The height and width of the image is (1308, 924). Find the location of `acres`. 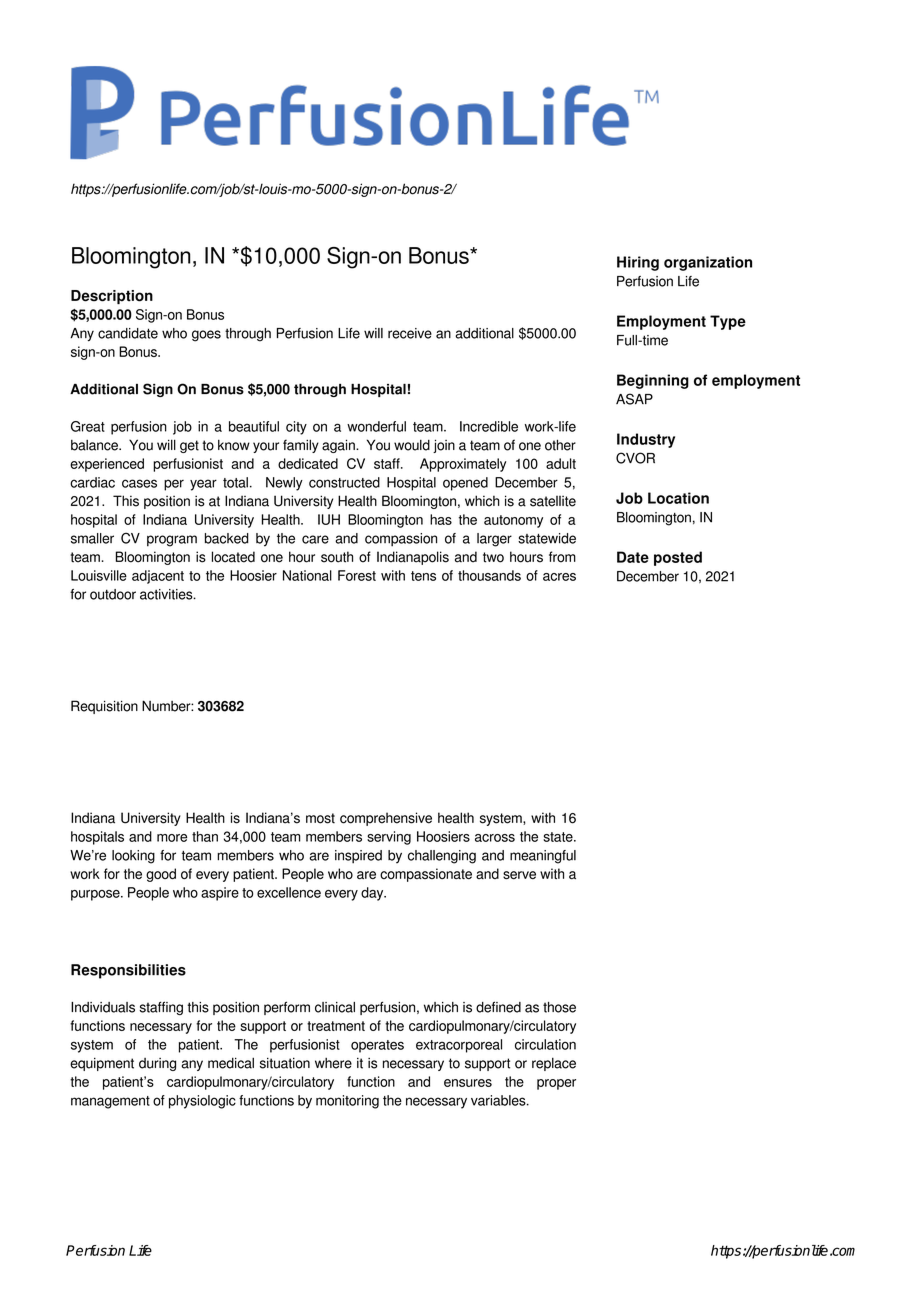

acres is located at coordinates (559, 577).
